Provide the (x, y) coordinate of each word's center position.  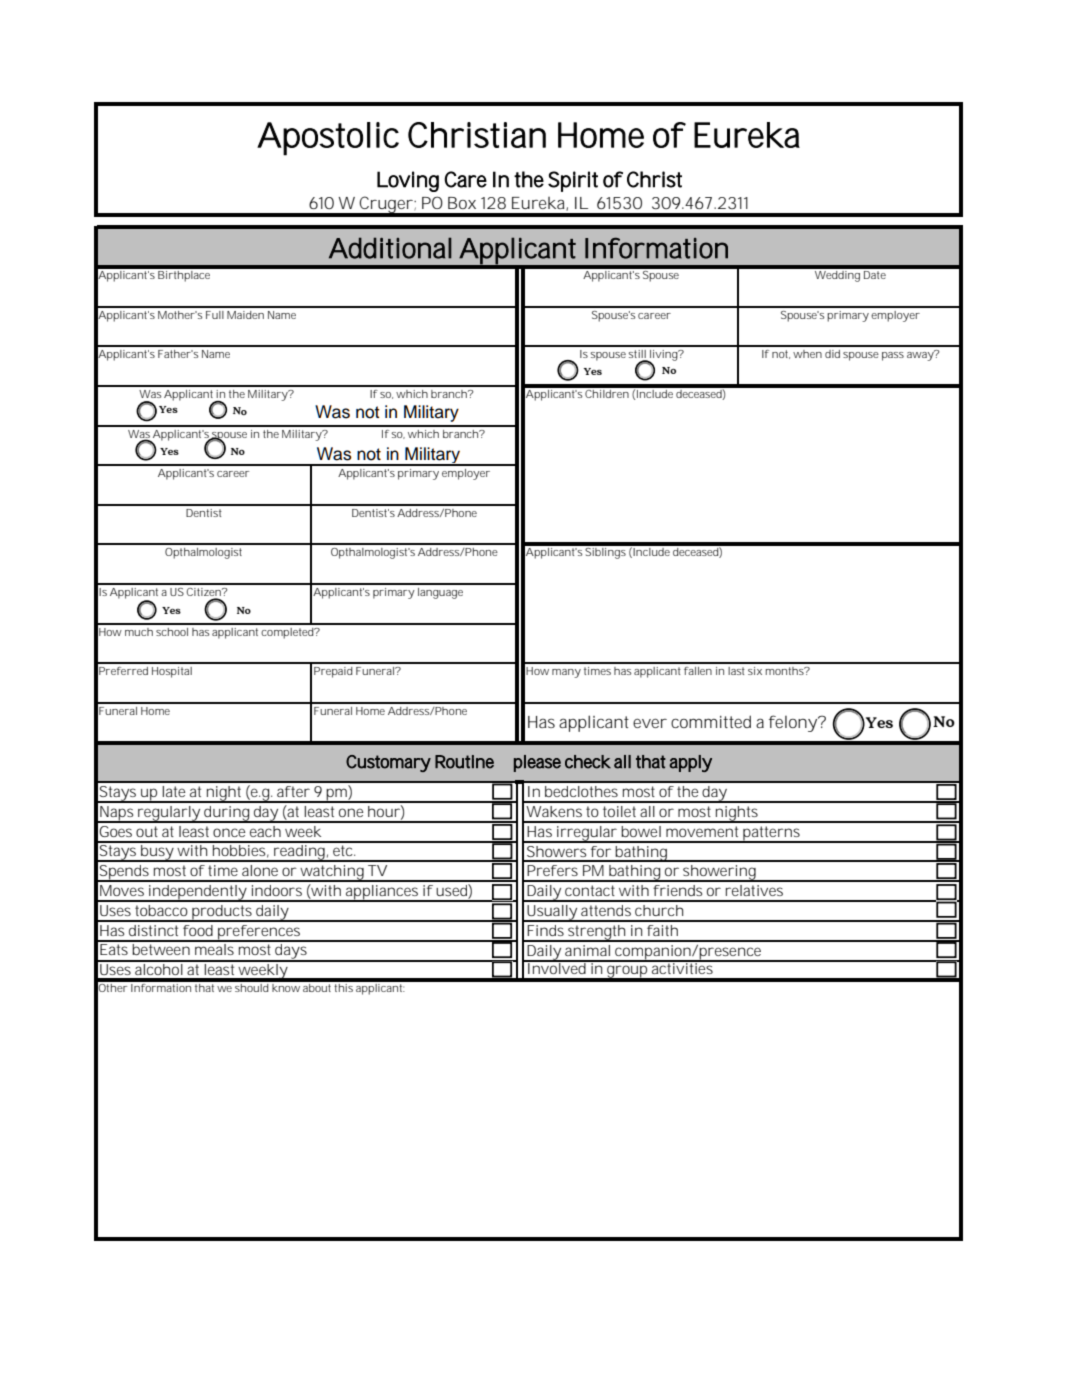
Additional (390, 248)
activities (683, 967)
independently (197, 893)
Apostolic (328, 139)
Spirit (573, 181)
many (566, 673)
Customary (388, 763)
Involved (557, 967)
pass (893, 356)
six (755, 671)
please (537, 763)
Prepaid (333, 672)
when (807, 354)
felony (794, 723)
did (832, 354)
